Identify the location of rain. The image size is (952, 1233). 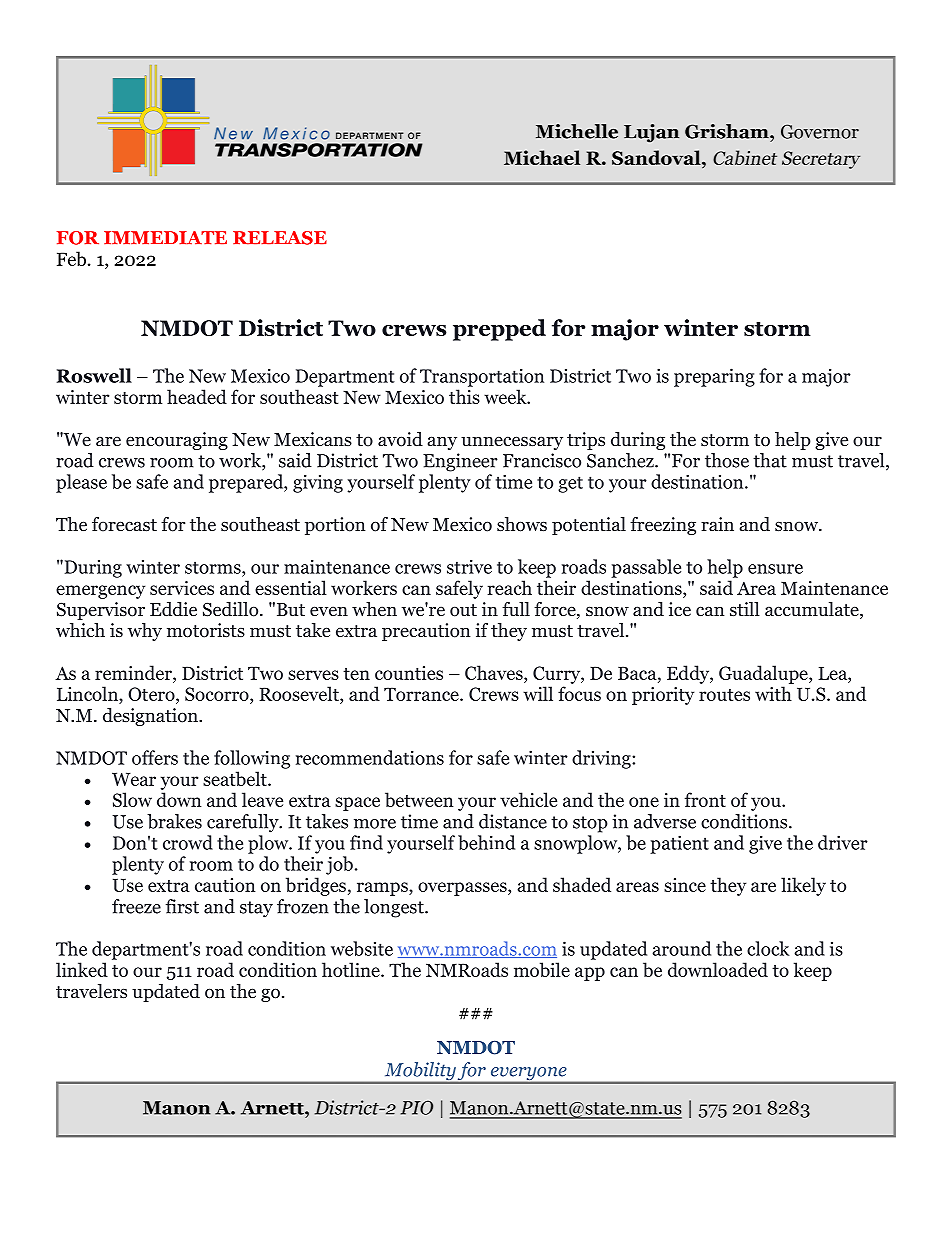
(717, 524).
